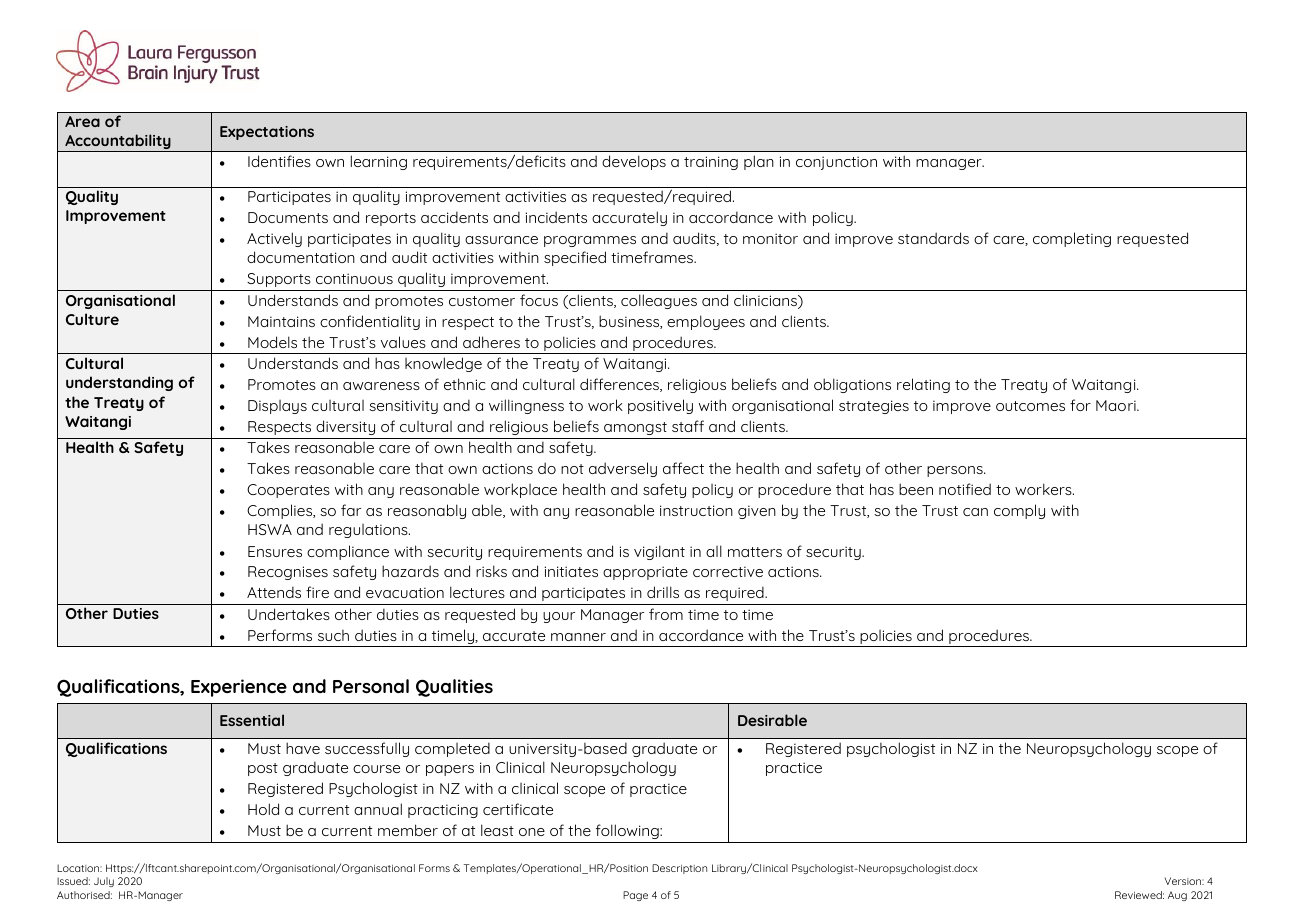 This document has width=1308, height=924. What do you see at coordinates (634, 162) in the document?
I see `develops` at bounding box center [634, 162].
